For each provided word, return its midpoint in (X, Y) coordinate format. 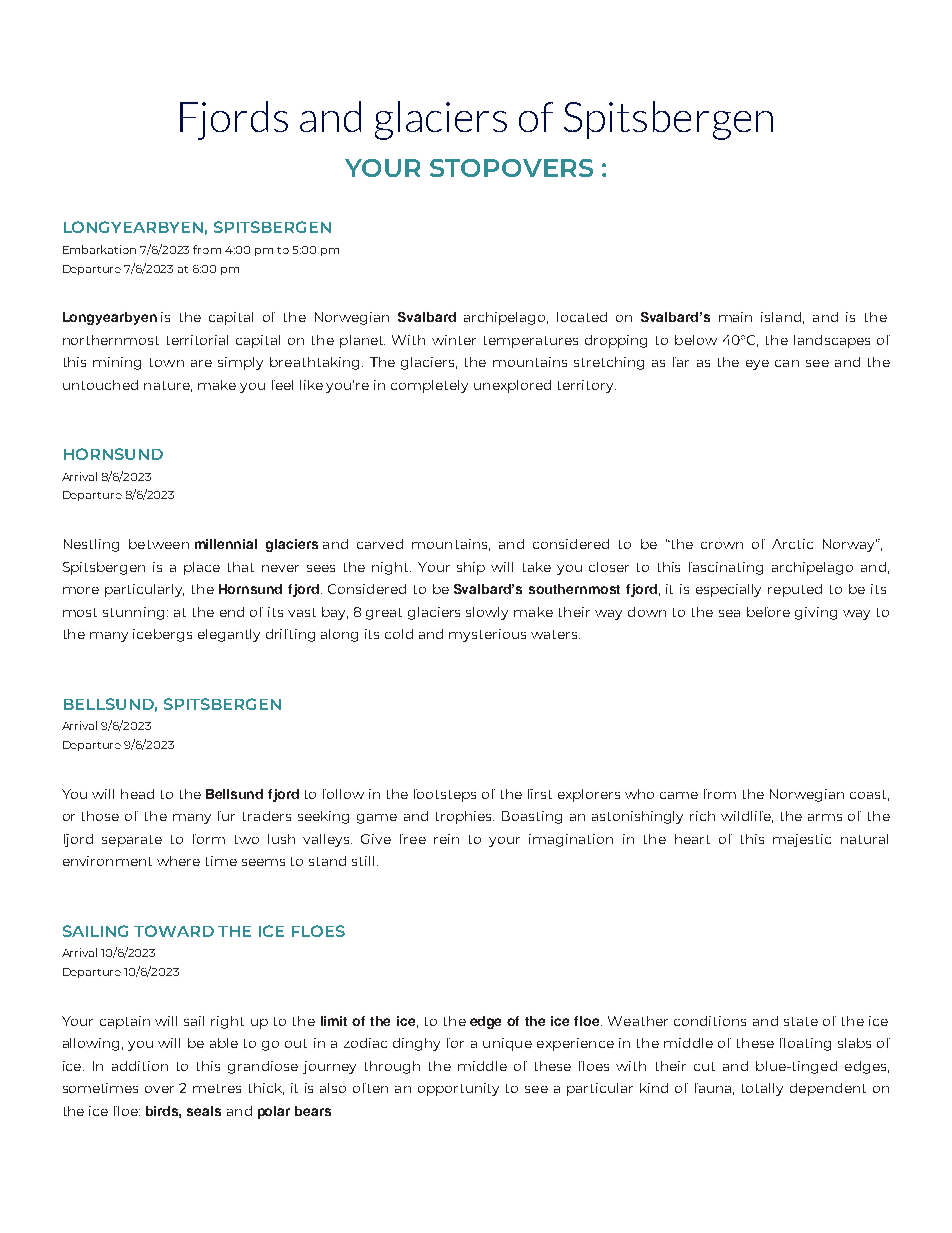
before (768, 612)
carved (380, 544)
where (178, 861)
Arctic (792, 544)
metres (217, 1088)
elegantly (229, 635)
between (159, 544)
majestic (802, 840)
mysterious (487, 635)
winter (454, 340)
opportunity (458, 1089)
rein (446, 839)
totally (762, 1089)
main (735, 317)
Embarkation (99, 249)
